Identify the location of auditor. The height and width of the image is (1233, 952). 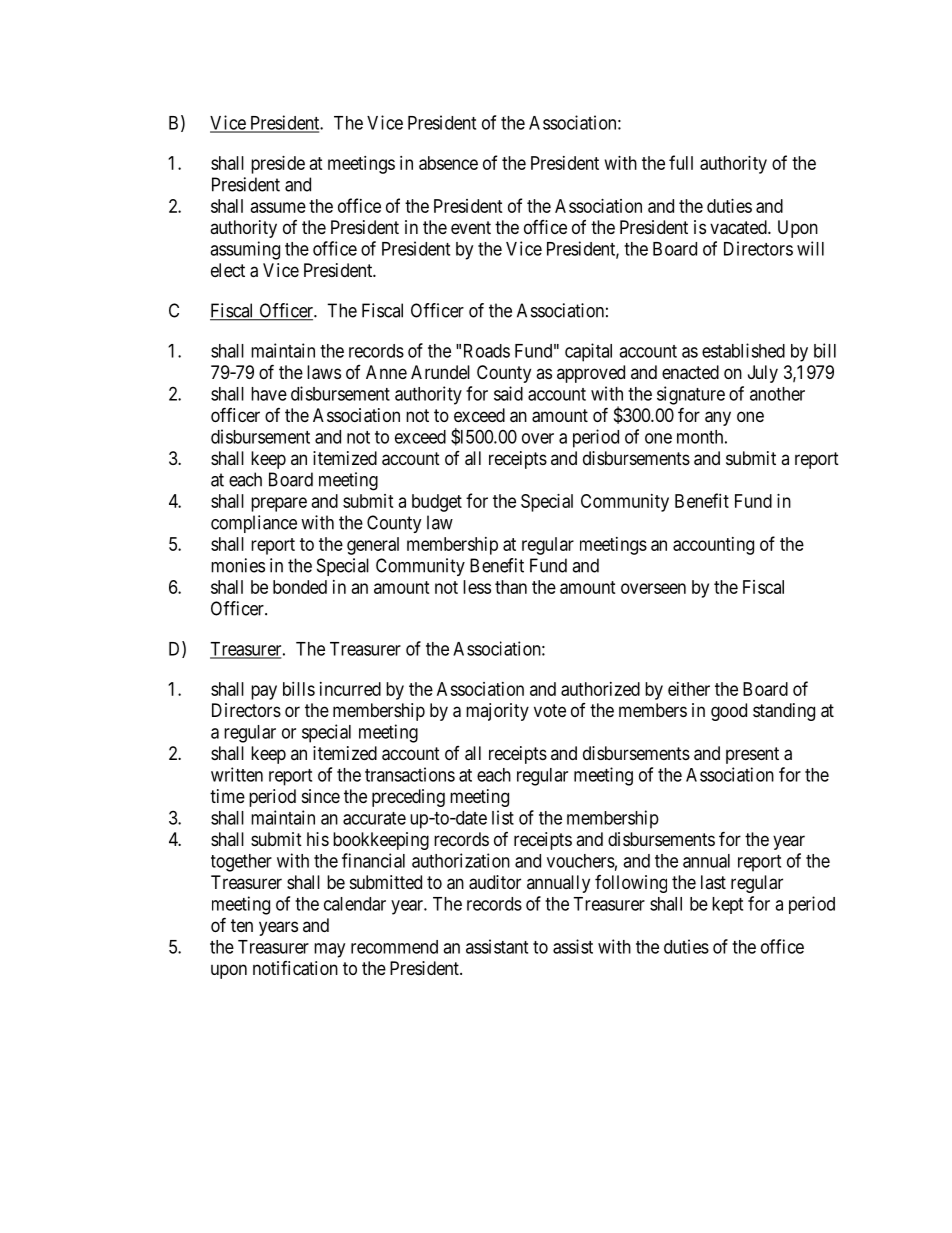
(495, 882).
